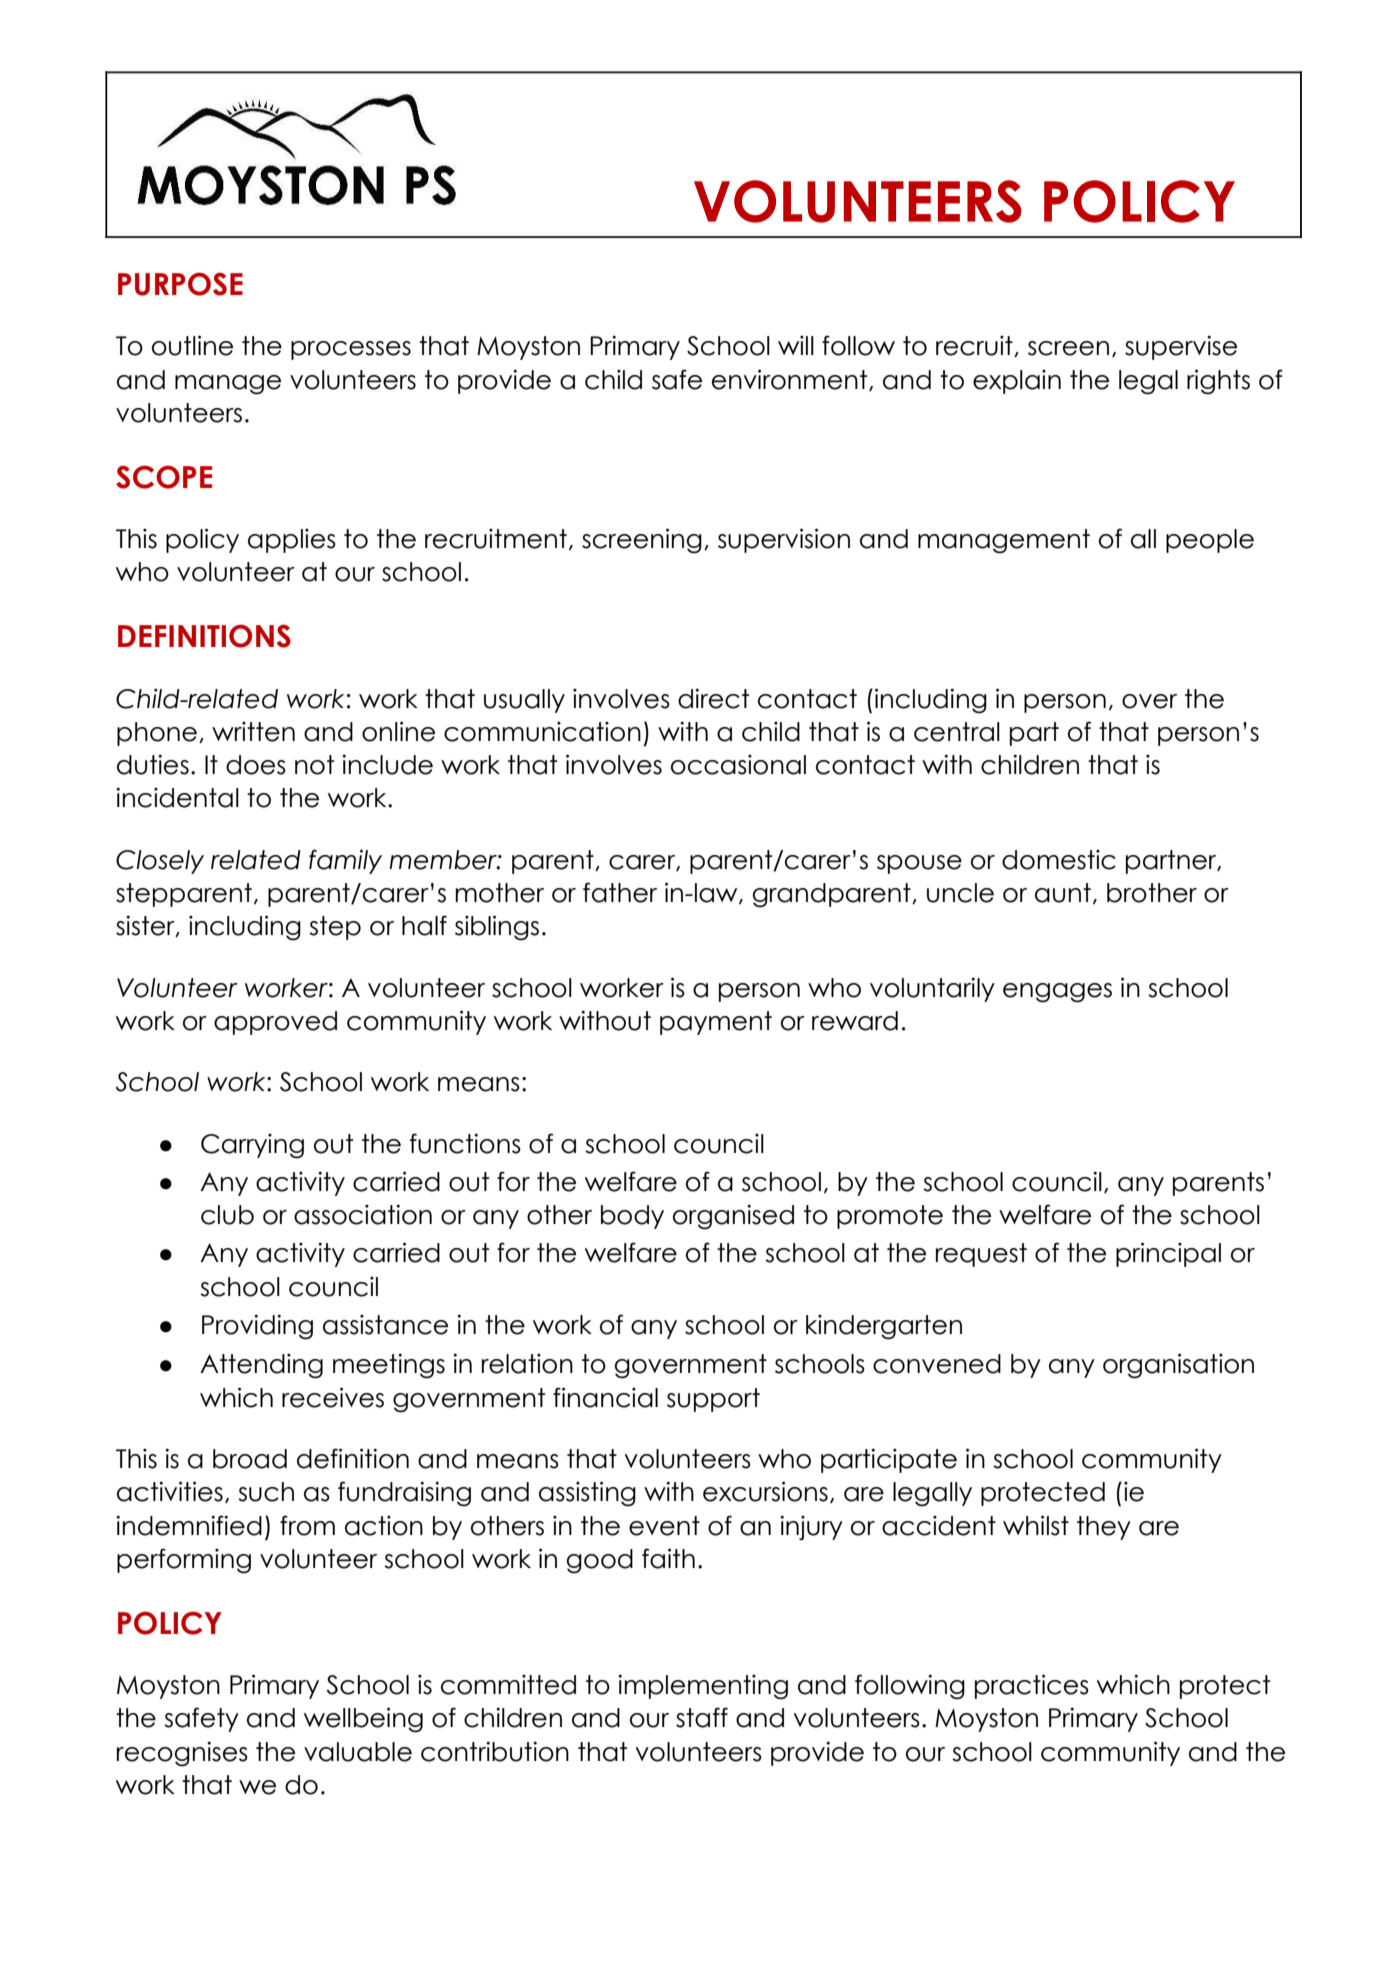  I want to click on will, so click(796, 345).
